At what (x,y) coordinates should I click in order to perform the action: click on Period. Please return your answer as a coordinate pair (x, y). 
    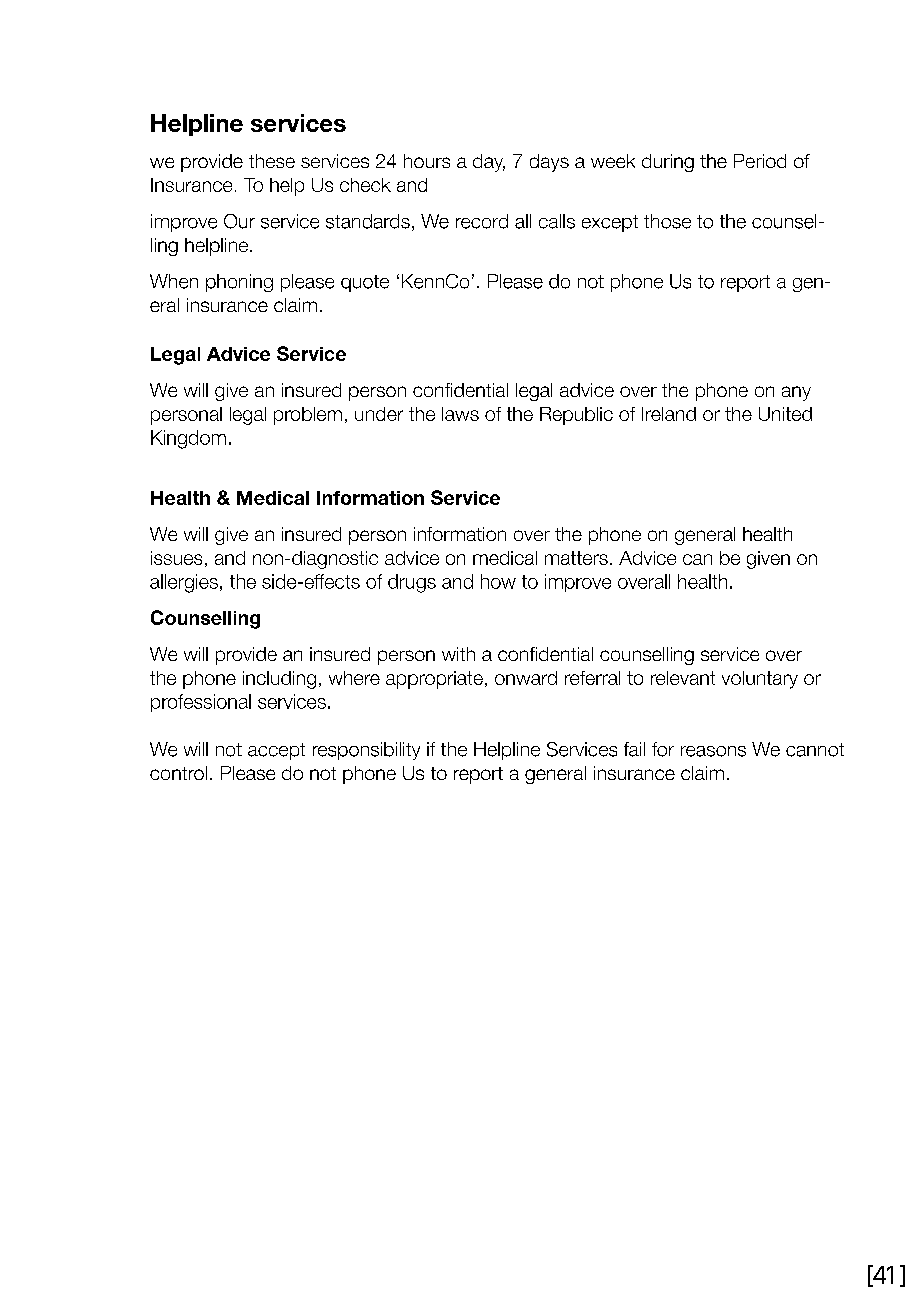
    Looking at the image, I should click on (760, 161).
